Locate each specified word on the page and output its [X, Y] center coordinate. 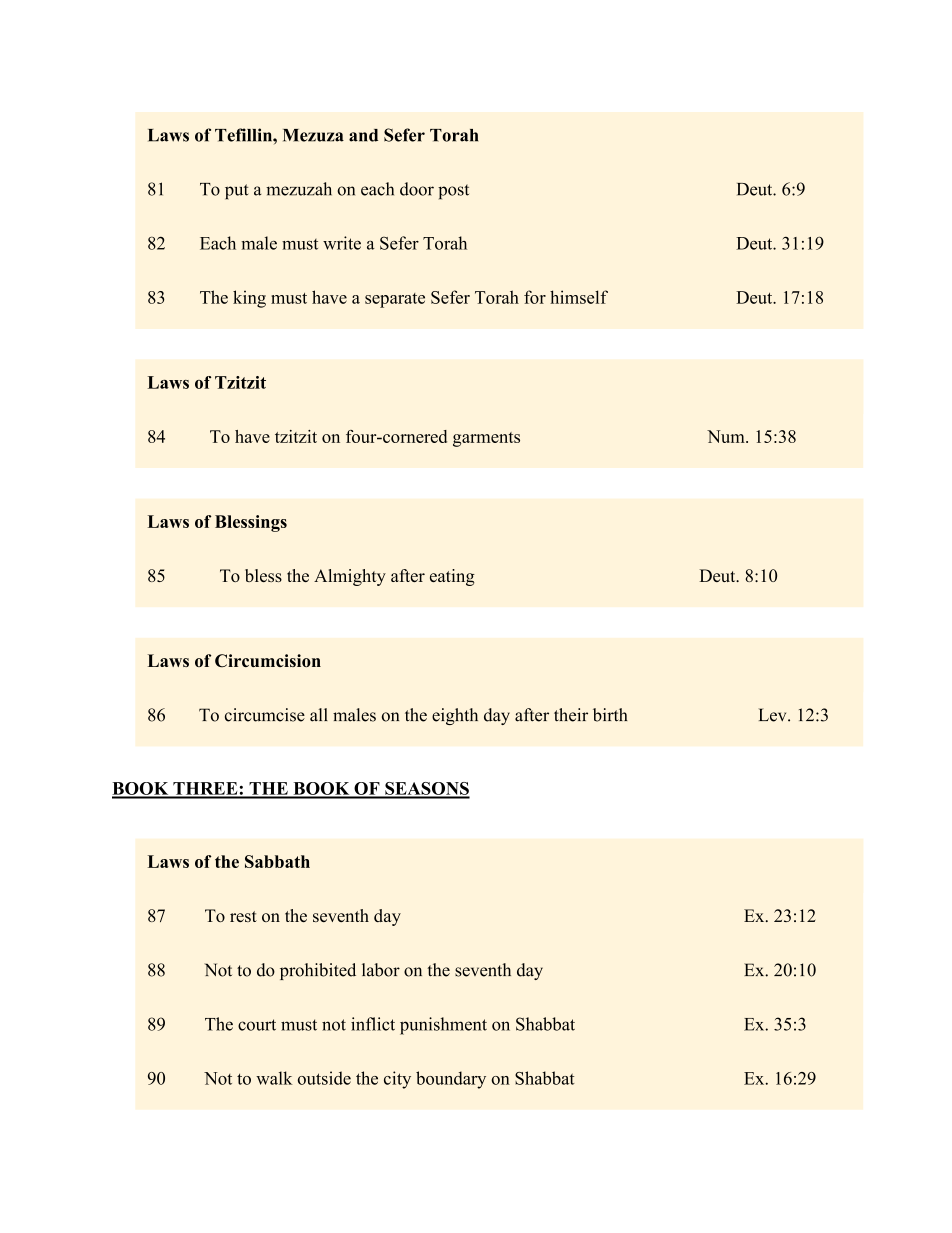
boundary [451, 1080]
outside [324, 1078]
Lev [774, 715]
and [363, 135]
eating [452, 577]
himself [579, 297]
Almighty [350, 577]
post [453, 192]
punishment [443, 1026]
